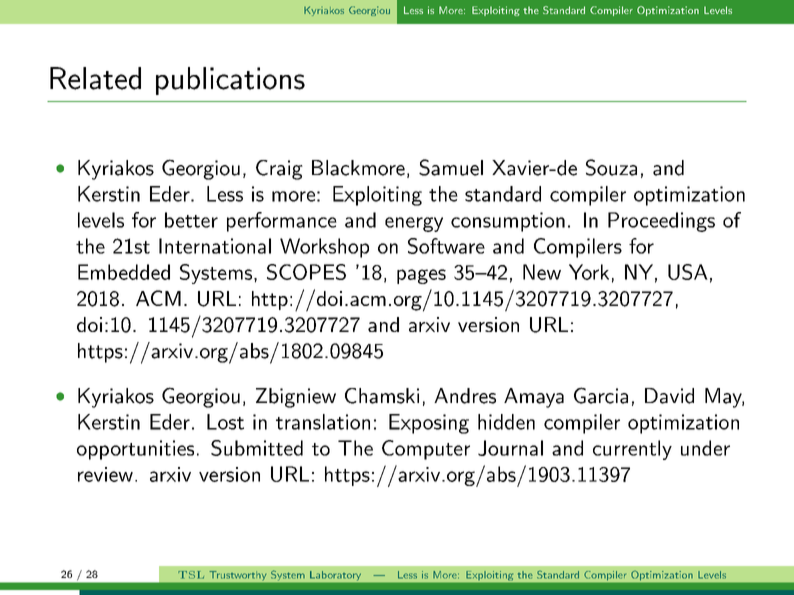 This image has width=794, height=595. Describe the element at coordinates (426, 450) in the image. I see `Computer` at that location.
